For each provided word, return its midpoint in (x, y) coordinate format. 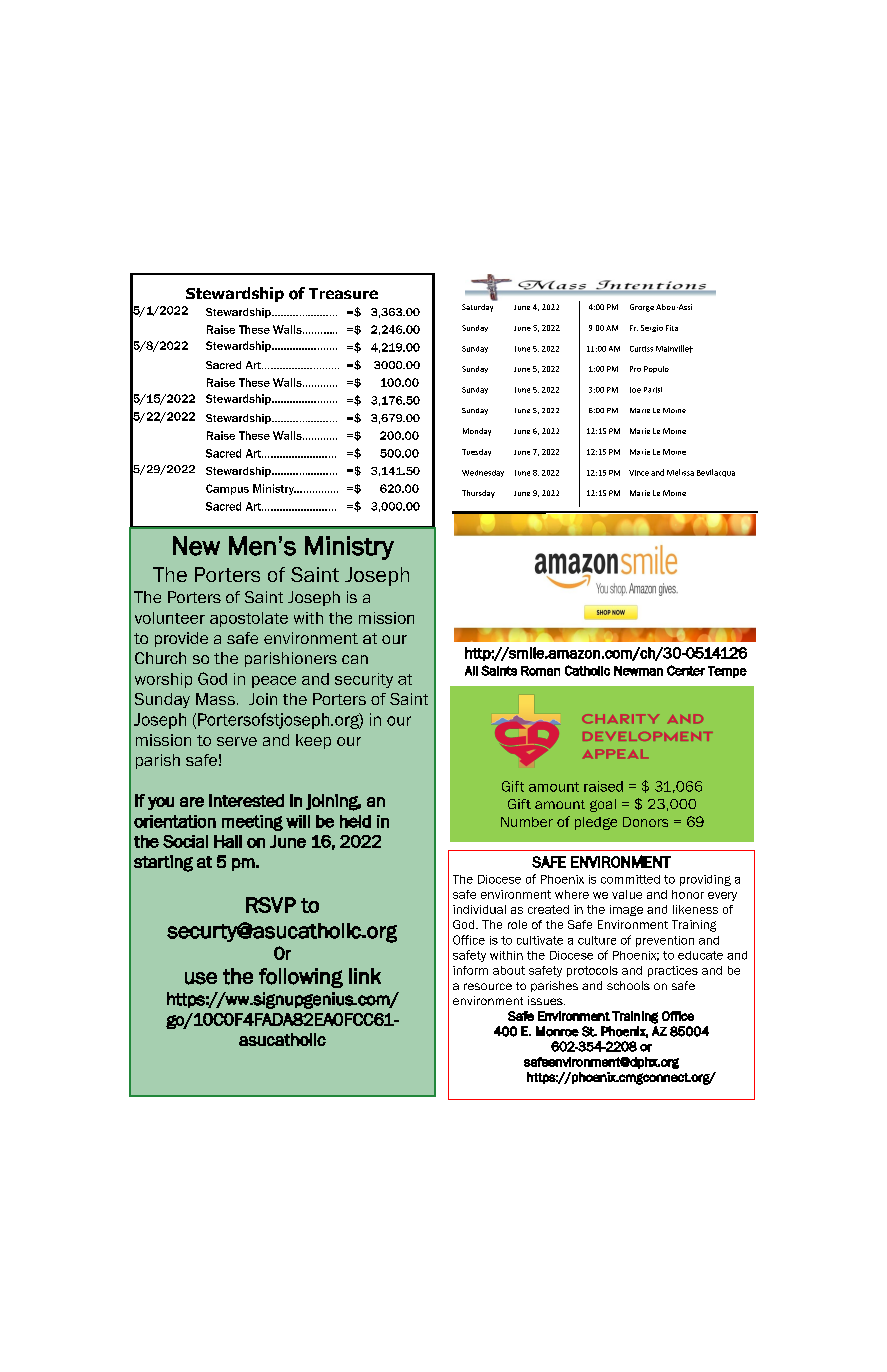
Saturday (477, 308)
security (364, 680)
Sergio (652, 328)
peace (274, 682)
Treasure (343, 293)
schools (628, 985)
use (201, 978)
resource (488, 986)
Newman (638, 671)
